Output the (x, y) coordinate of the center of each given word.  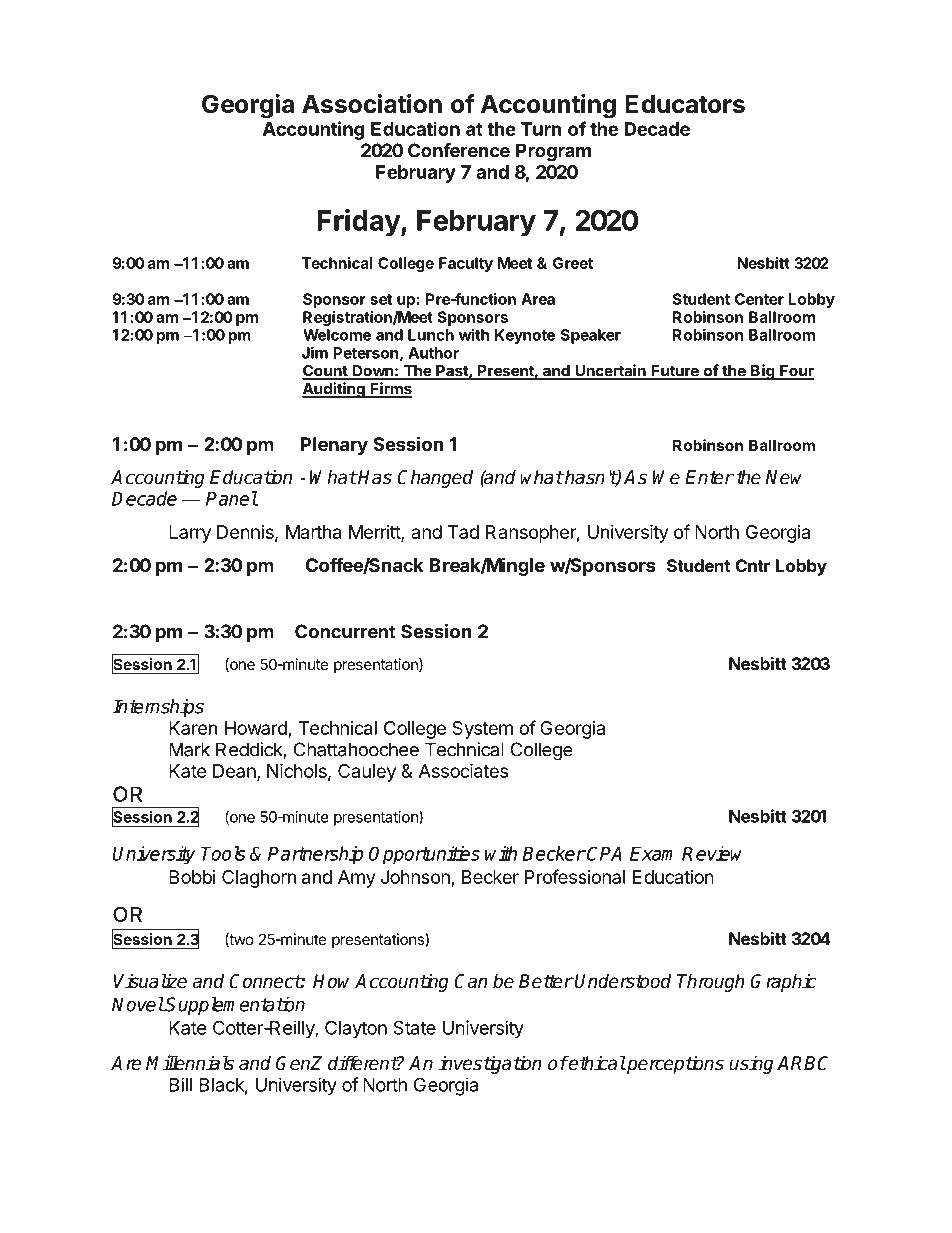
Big (763, 372)
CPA (604, 853)
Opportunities (424, 855)
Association (372, 104)
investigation (490, 1064)
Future (675, 372)
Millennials (190, 1063)
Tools (223, 853)
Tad (463, 532)
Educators (685, 104)
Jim (315, 352)
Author (433, 353)
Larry (190, 534)
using (751, 1064)
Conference (459, 150)
